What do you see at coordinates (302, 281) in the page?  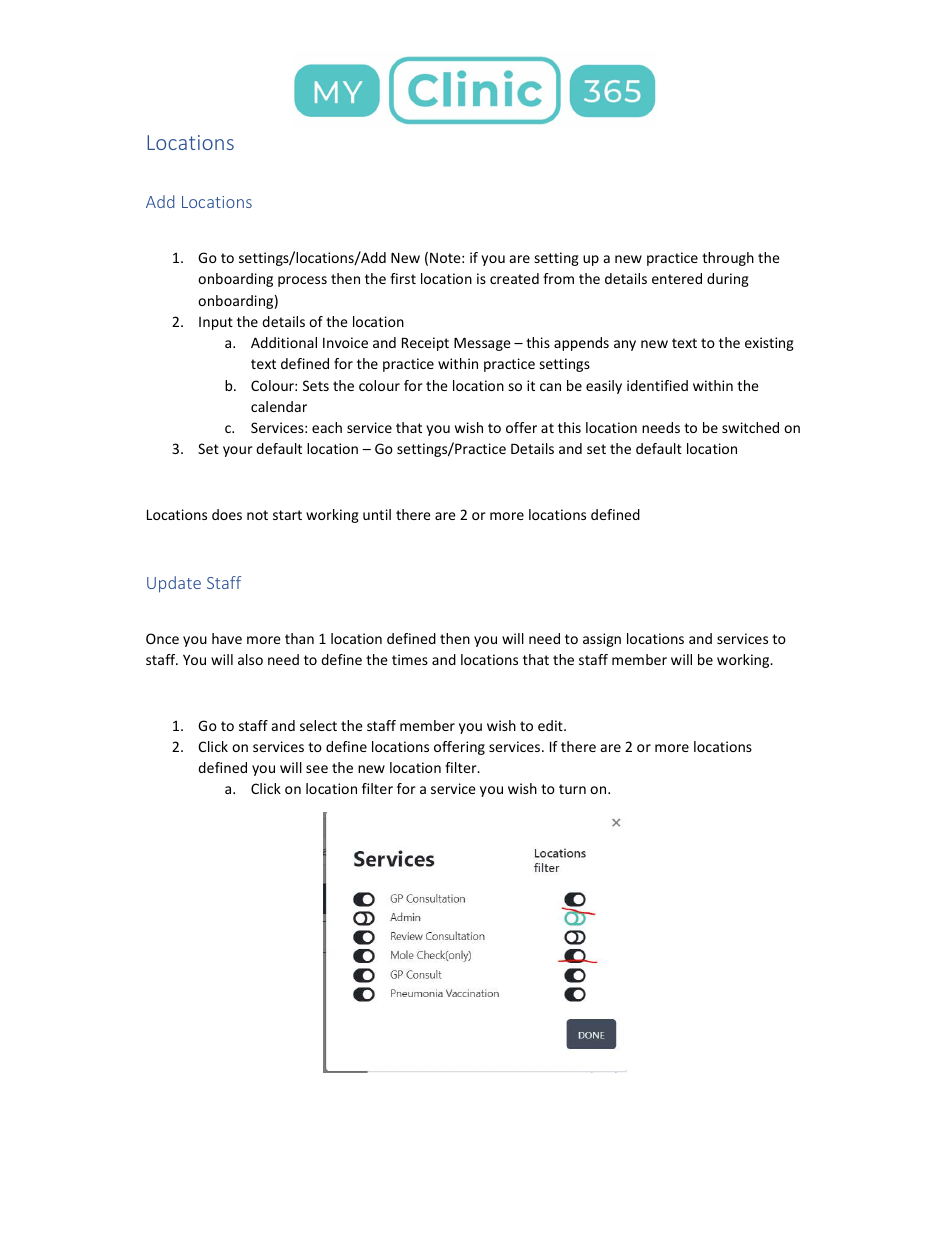 I see `process` at bounding box center [302, 281].
